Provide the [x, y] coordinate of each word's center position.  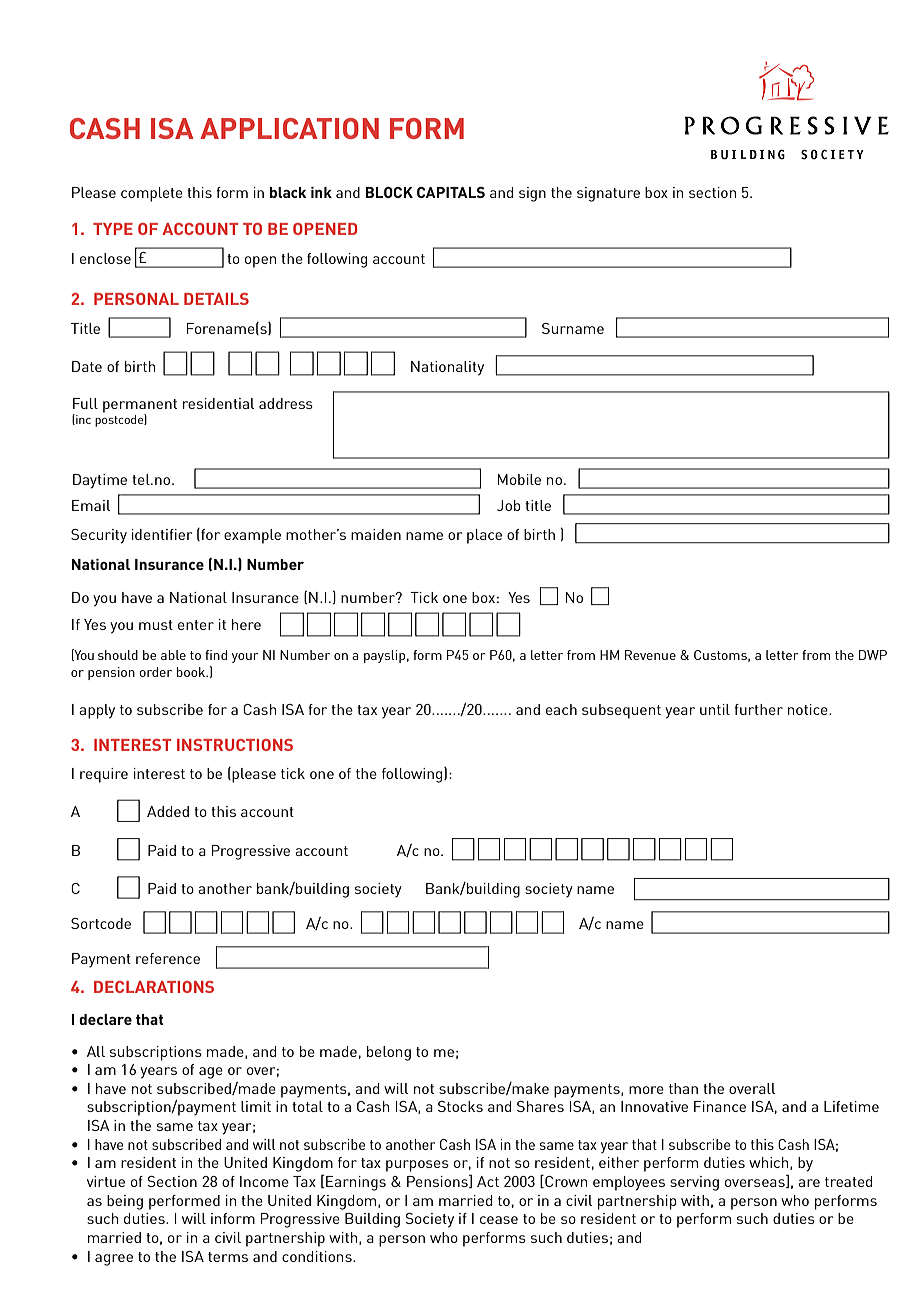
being [125, 1202]
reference [168, 958]
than [683, 1088]
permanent [140, 407]
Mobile [519, 479]
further [758, 709]
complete [152, 194]
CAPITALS [451, 192]
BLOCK [389, 192]
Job [509, 505]
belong [389, 1053]
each [561, 709]
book [191, 672]
